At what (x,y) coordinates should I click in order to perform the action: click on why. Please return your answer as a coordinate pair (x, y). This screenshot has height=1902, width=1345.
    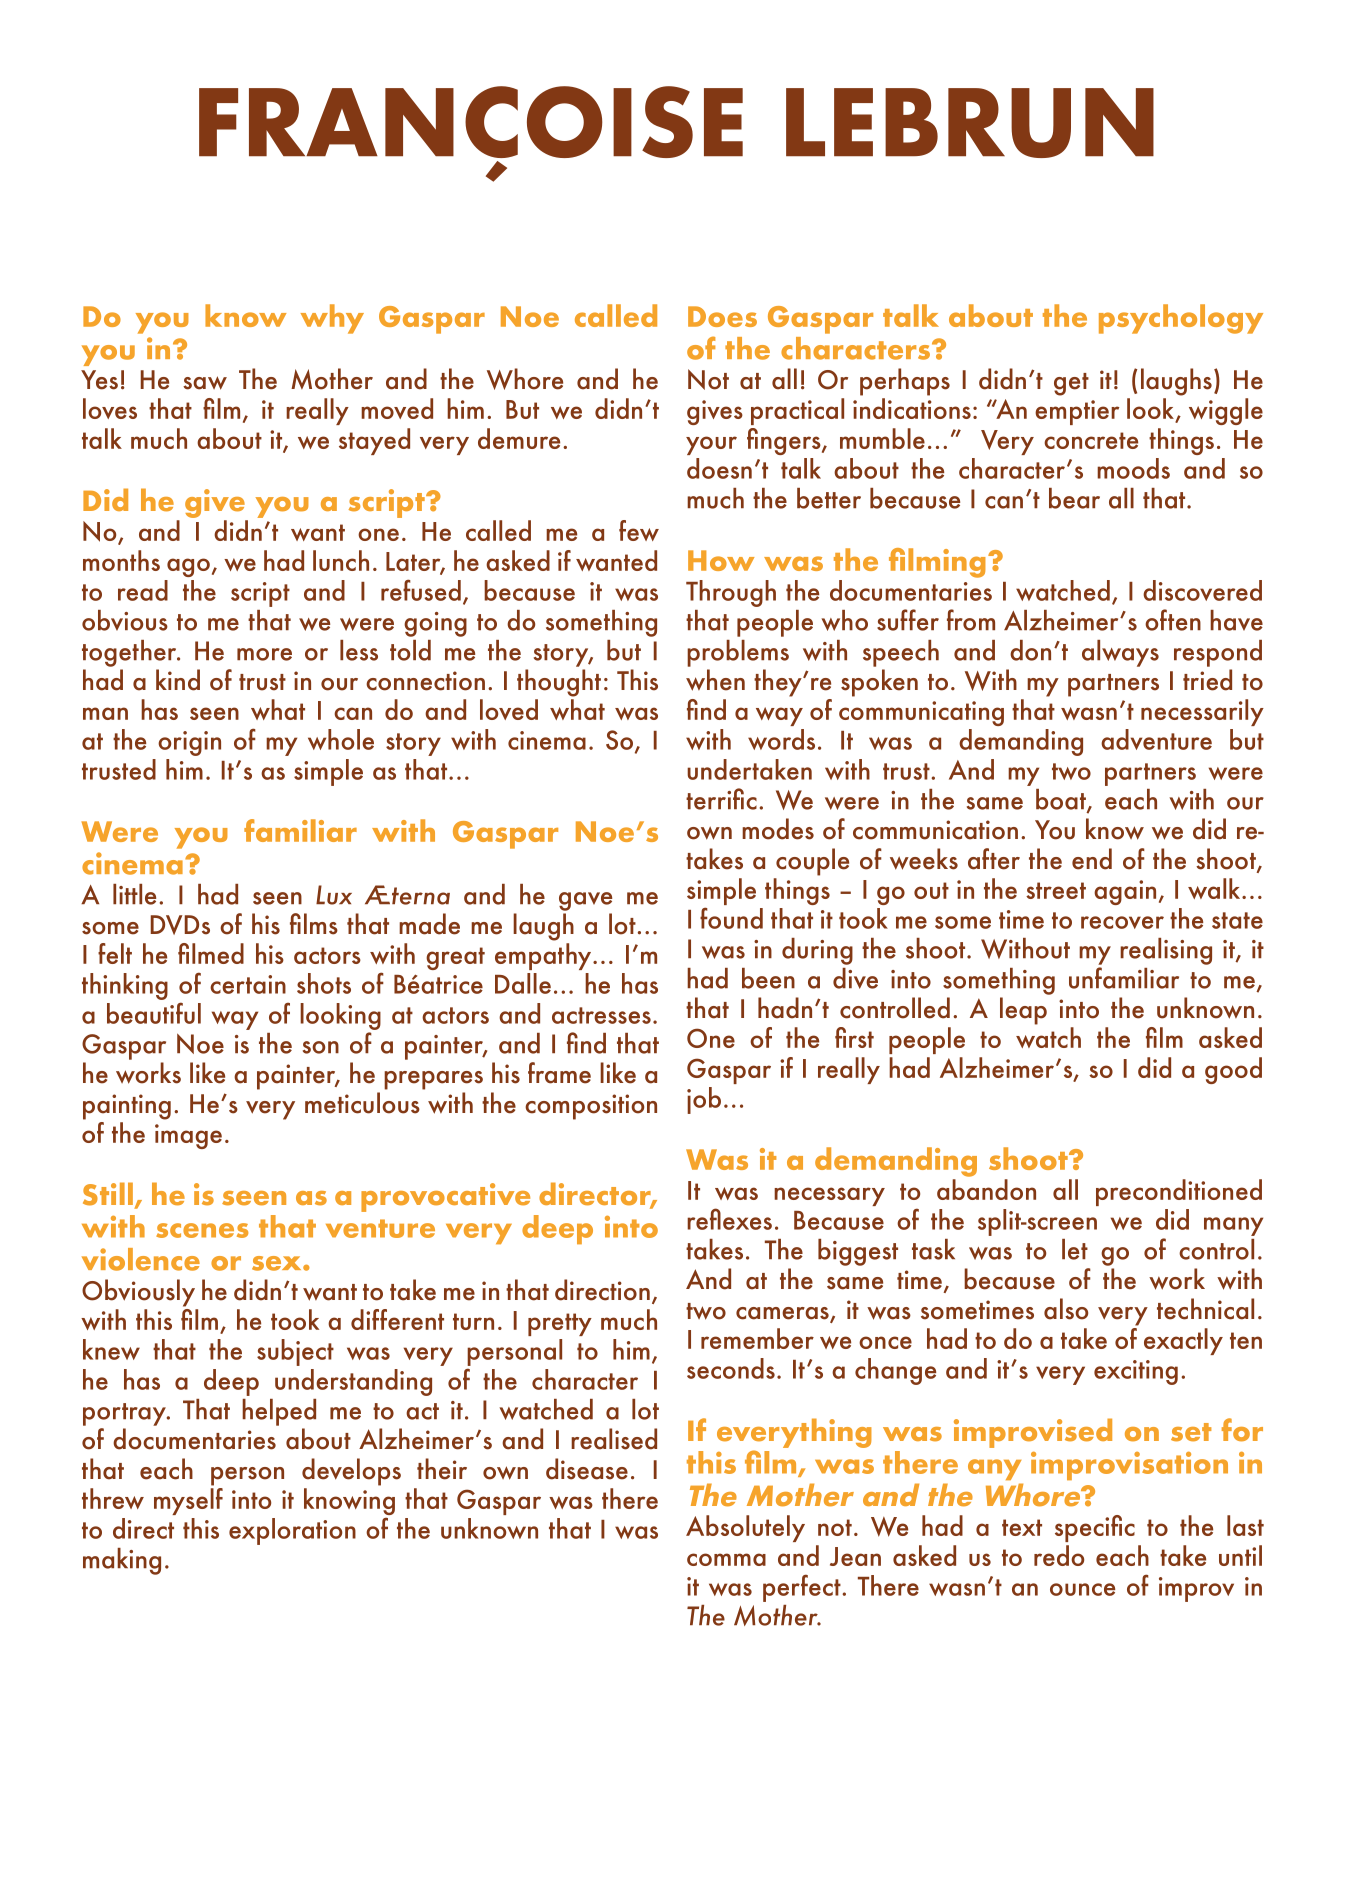
    Looking at the image, I should click on (332, 319).
